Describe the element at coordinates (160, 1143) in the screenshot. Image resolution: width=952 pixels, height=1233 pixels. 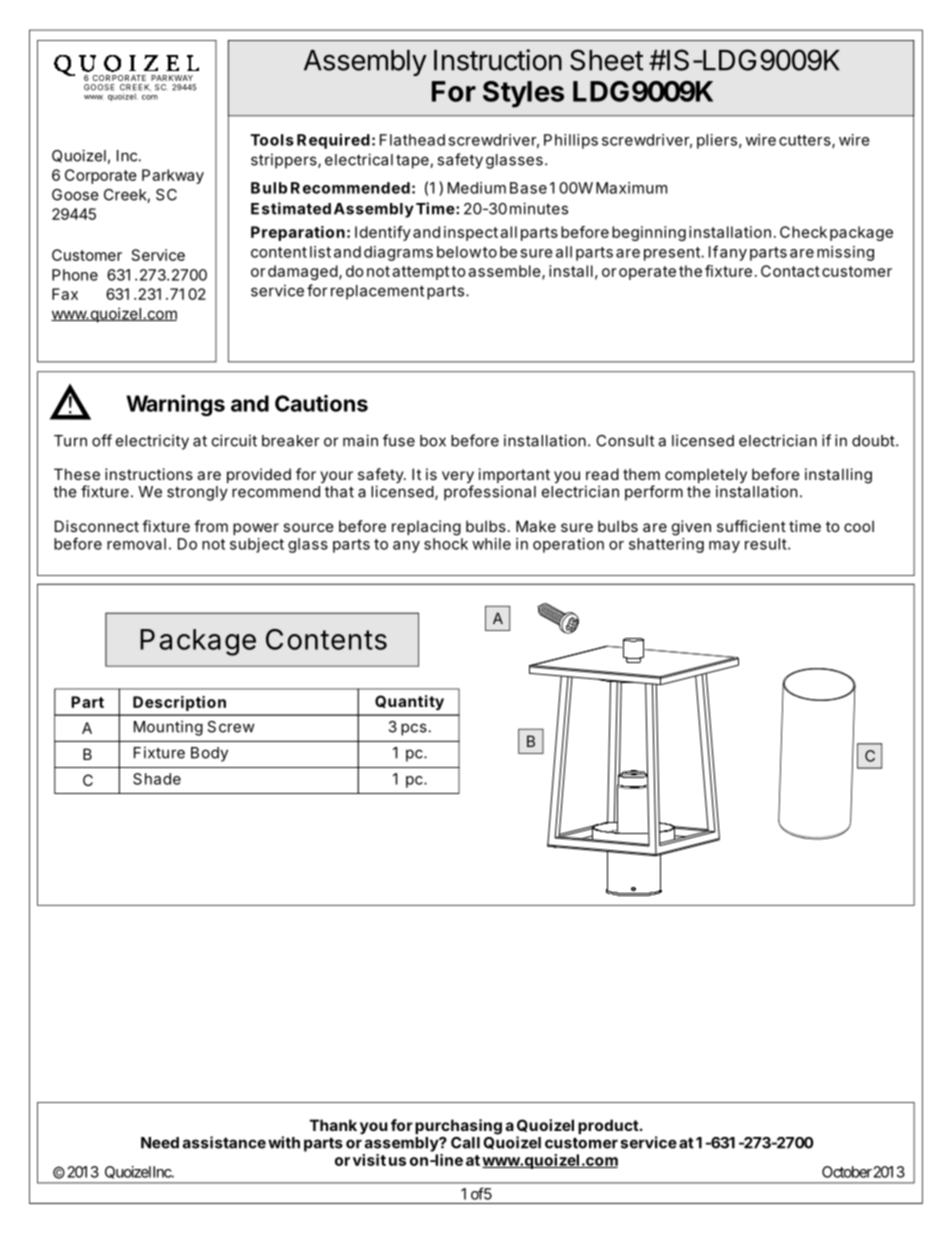
I see `Need` at that location.
